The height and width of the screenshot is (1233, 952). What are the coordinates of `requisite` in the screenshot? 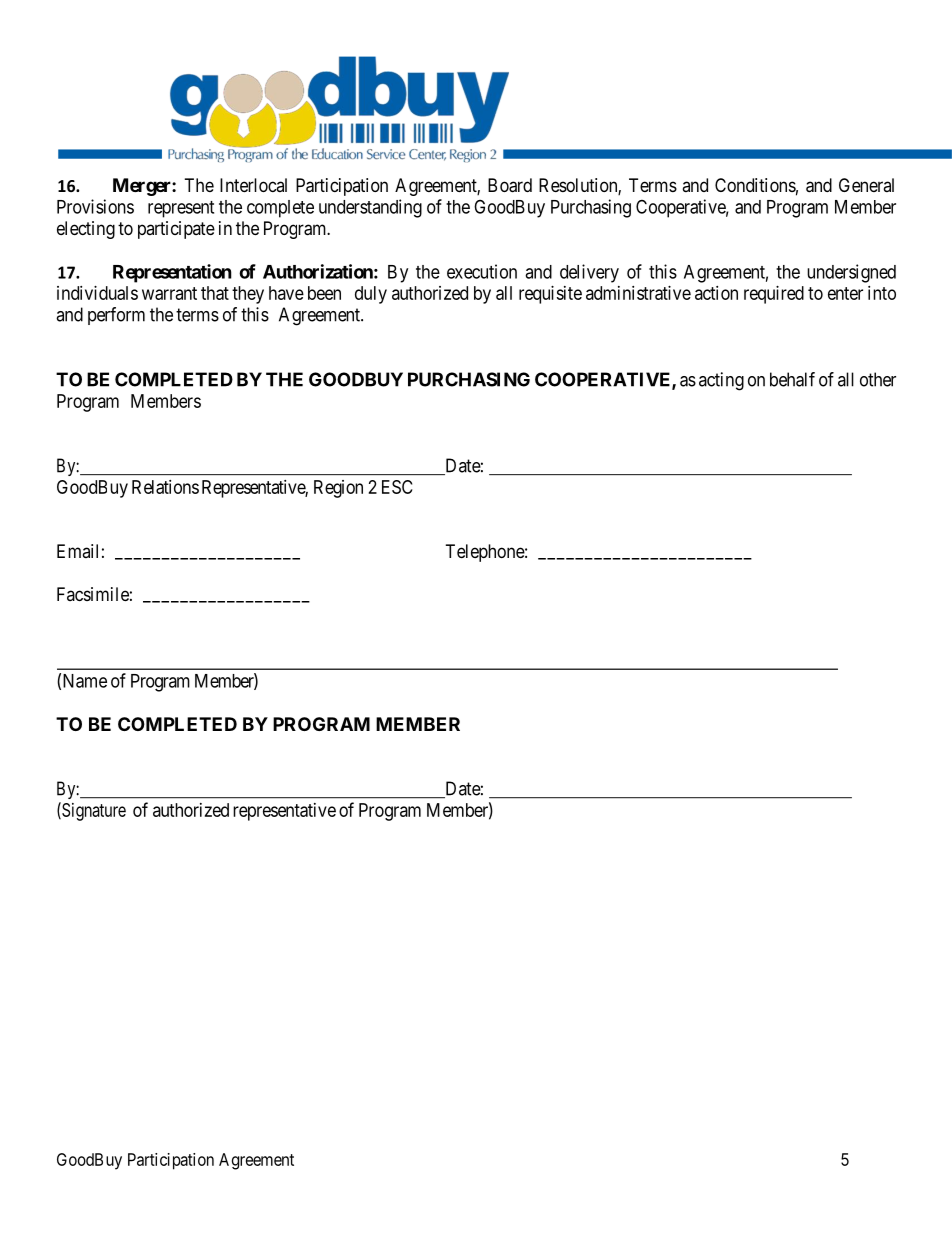 It's located at (550, 295).
